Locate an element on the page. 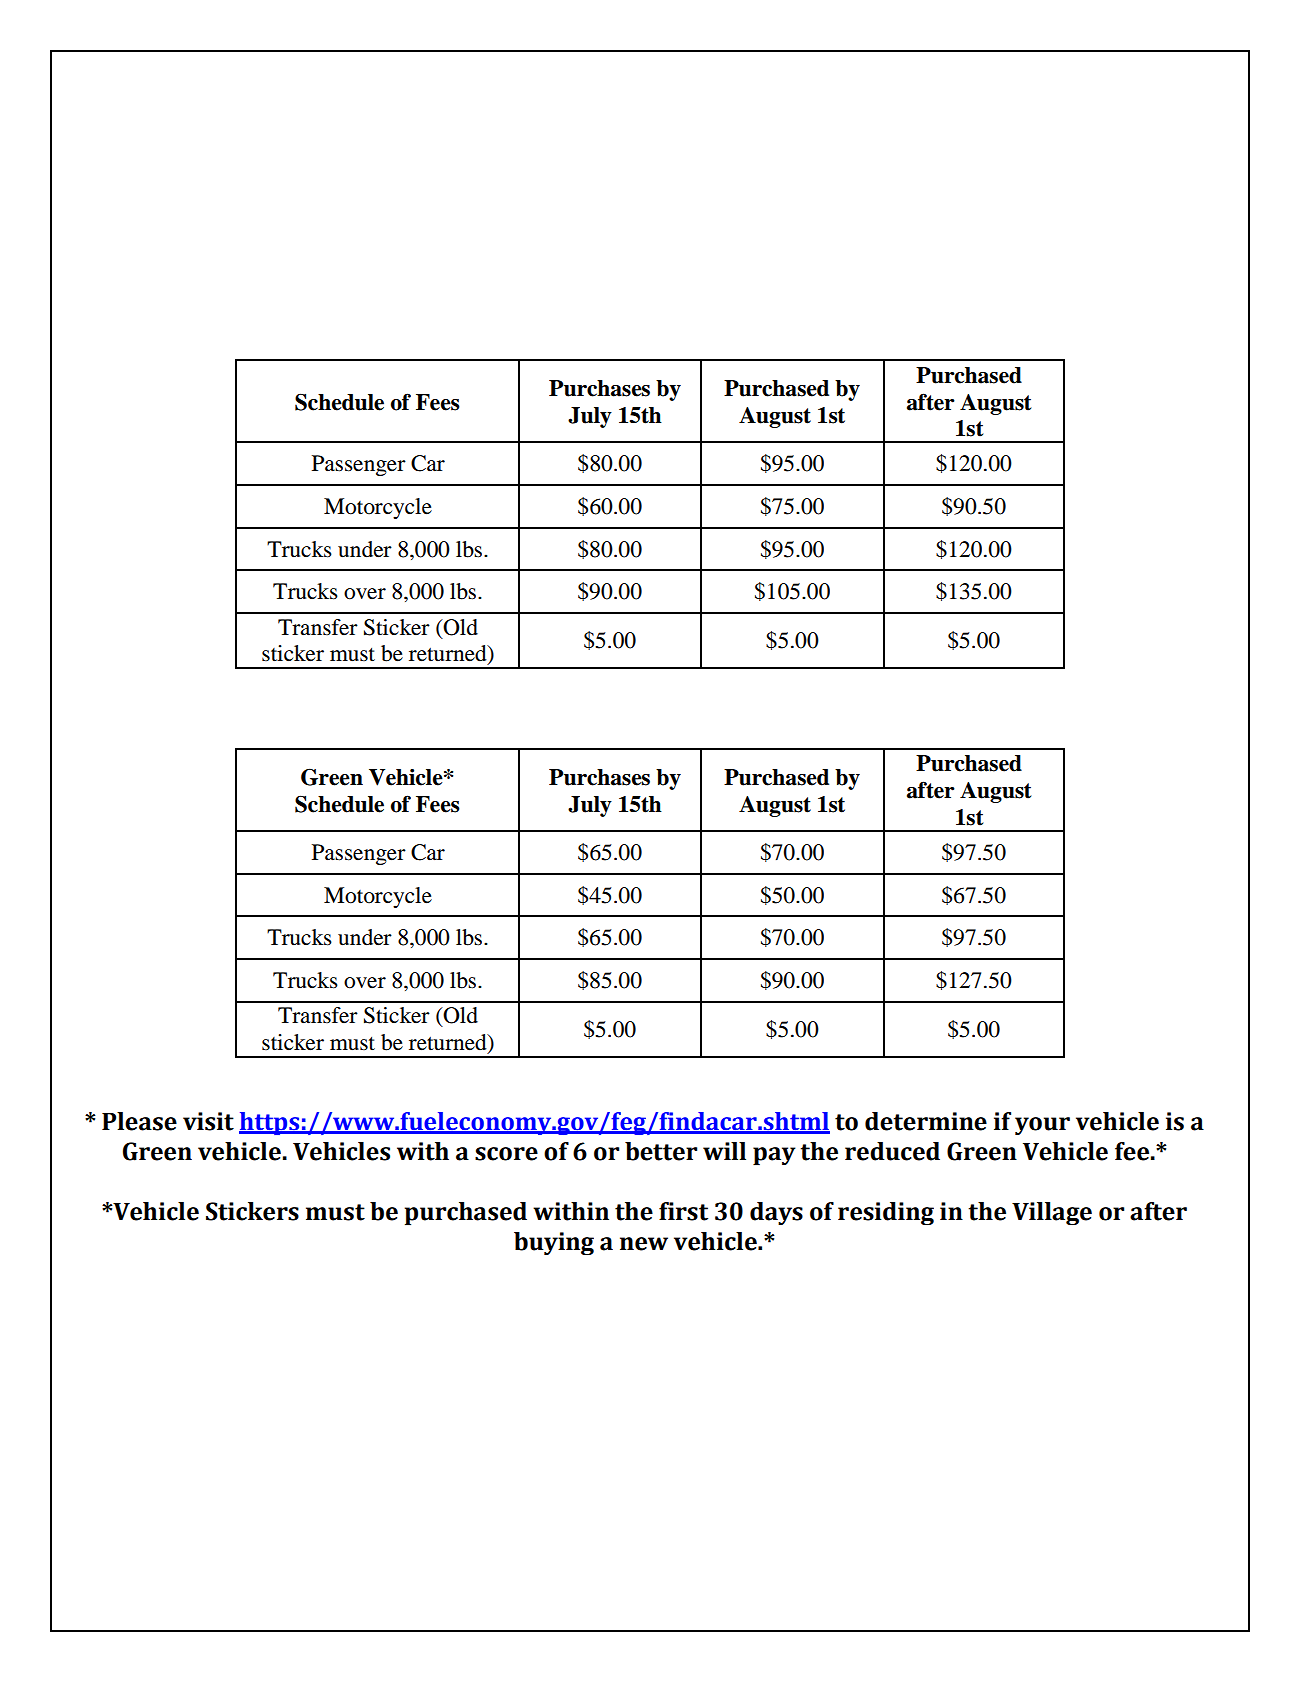 The height and width of the image is (1682, 1300). better is located at coordinates (661, 1151).
